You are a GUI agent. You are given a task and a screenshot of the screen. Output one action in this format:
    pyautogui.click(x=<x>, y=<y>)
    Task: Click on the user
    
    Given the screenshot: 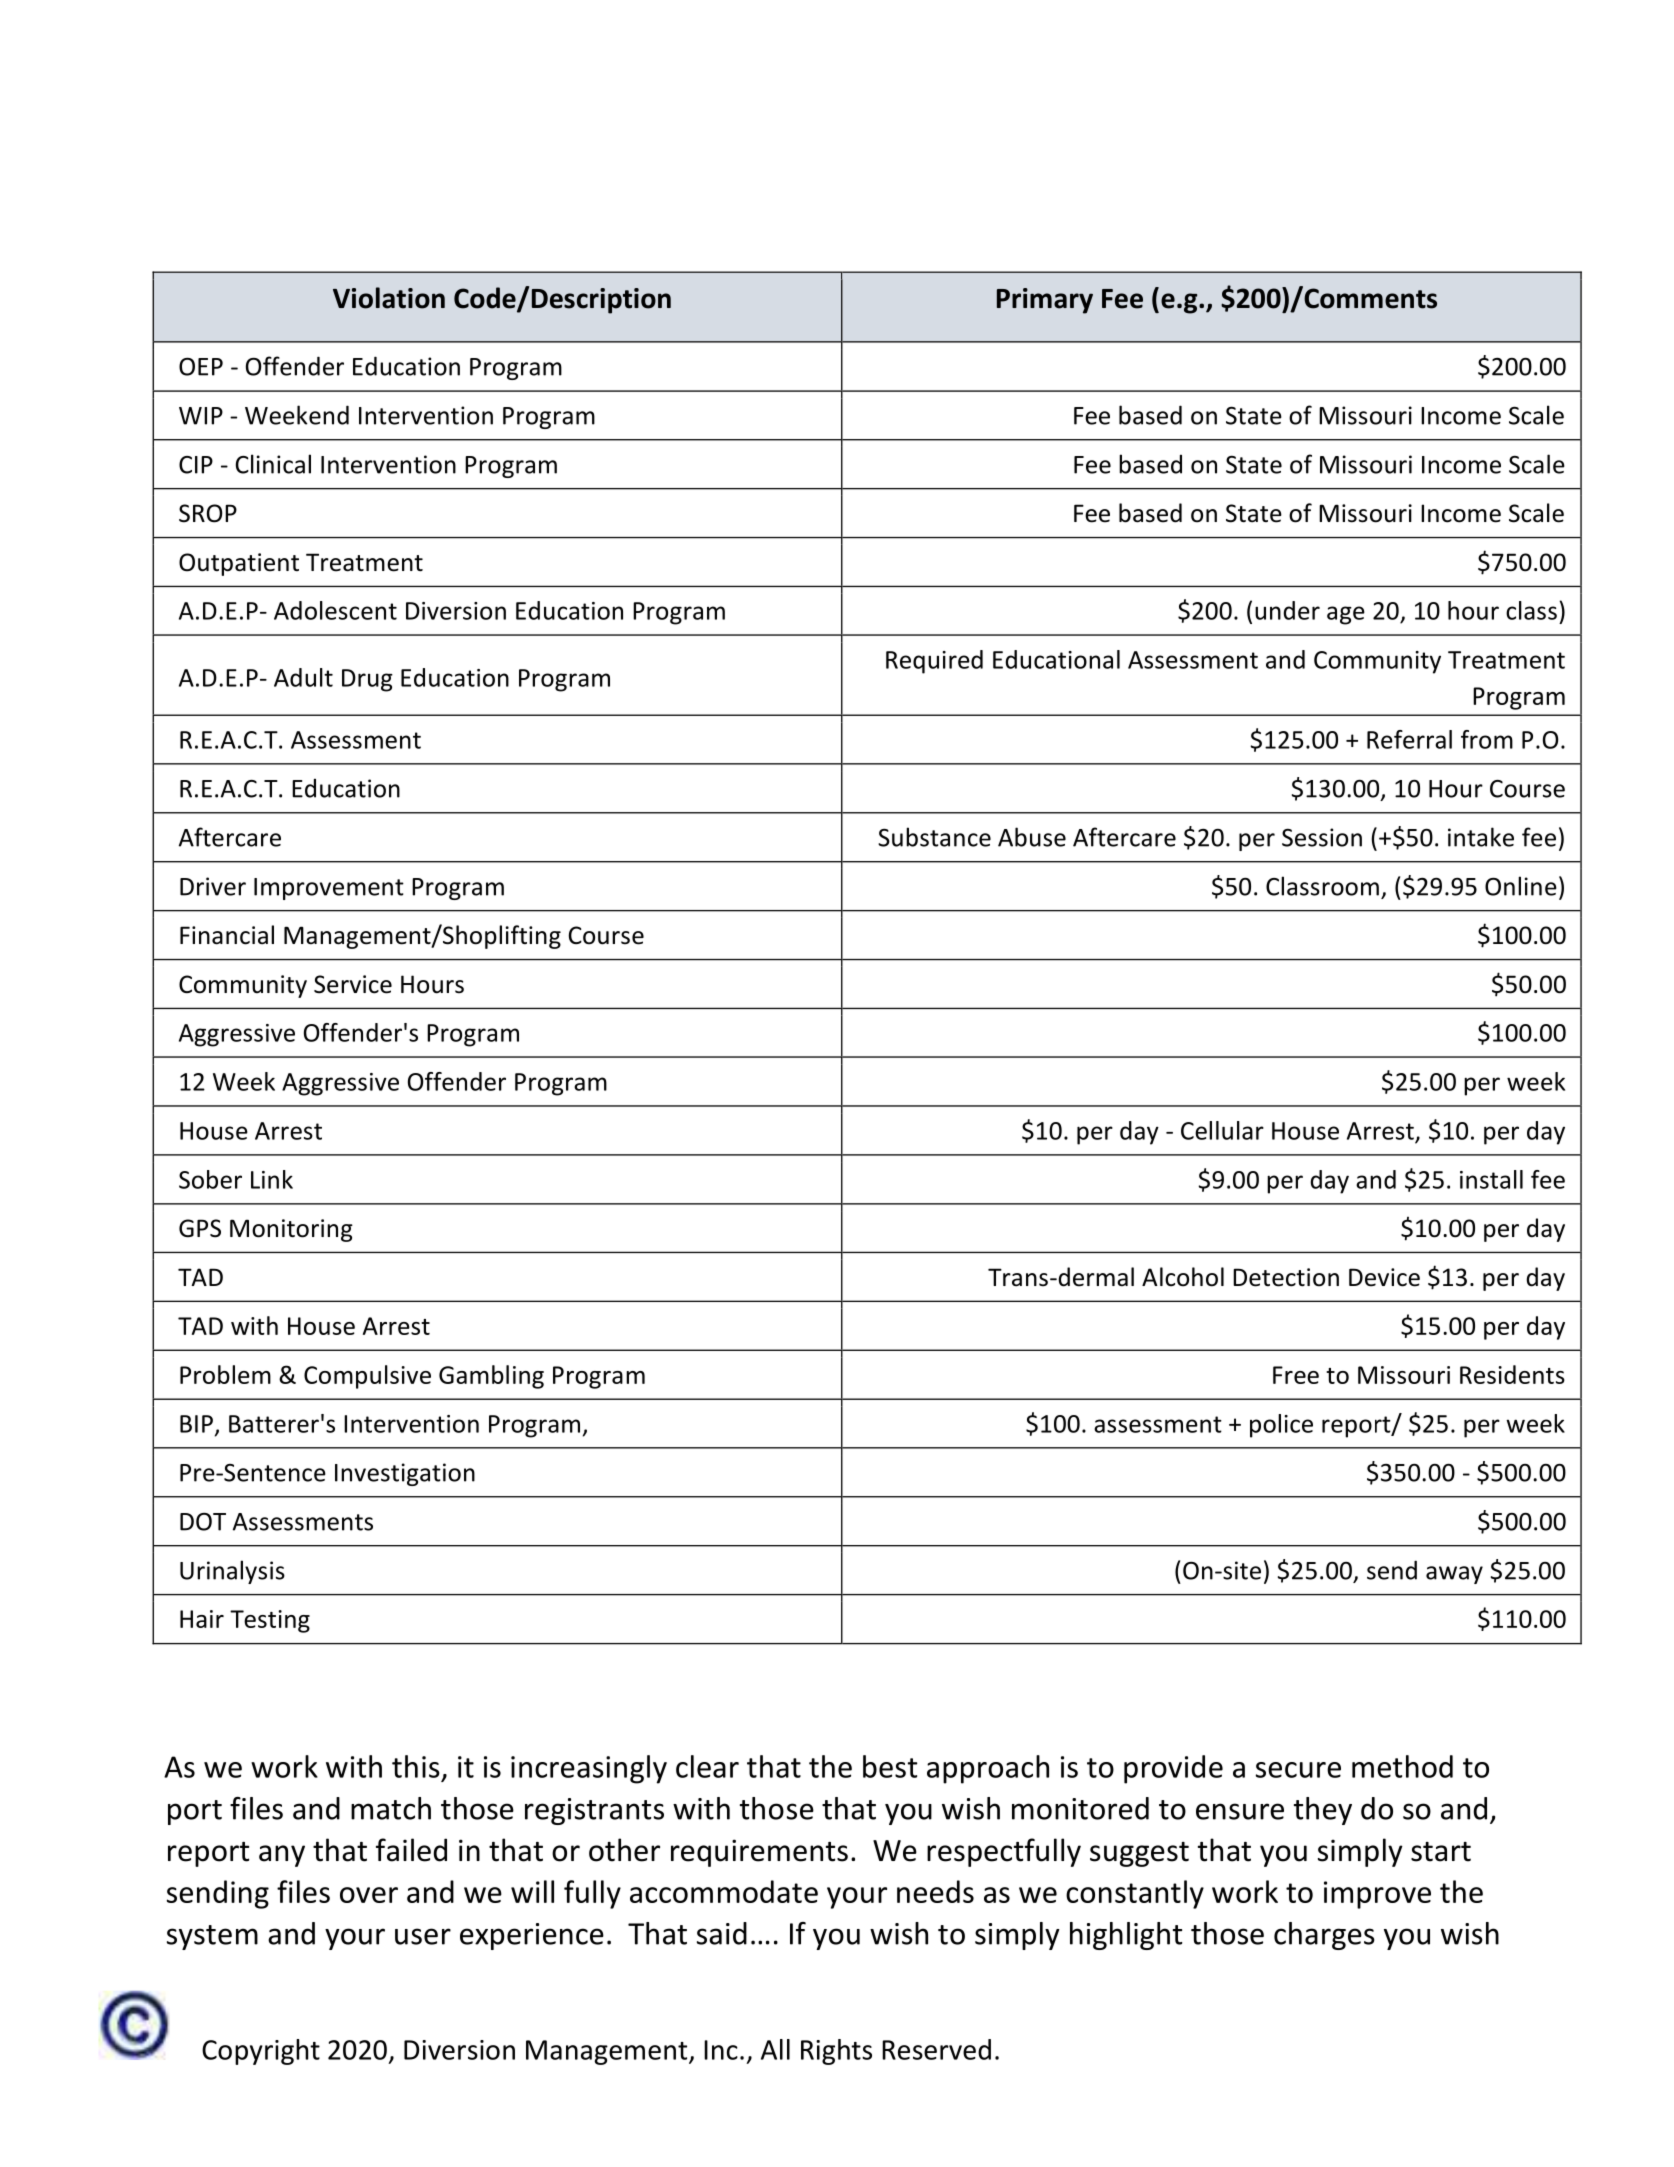 What is the action you would take?
    pyautogui.click(x=423, y=1936)
